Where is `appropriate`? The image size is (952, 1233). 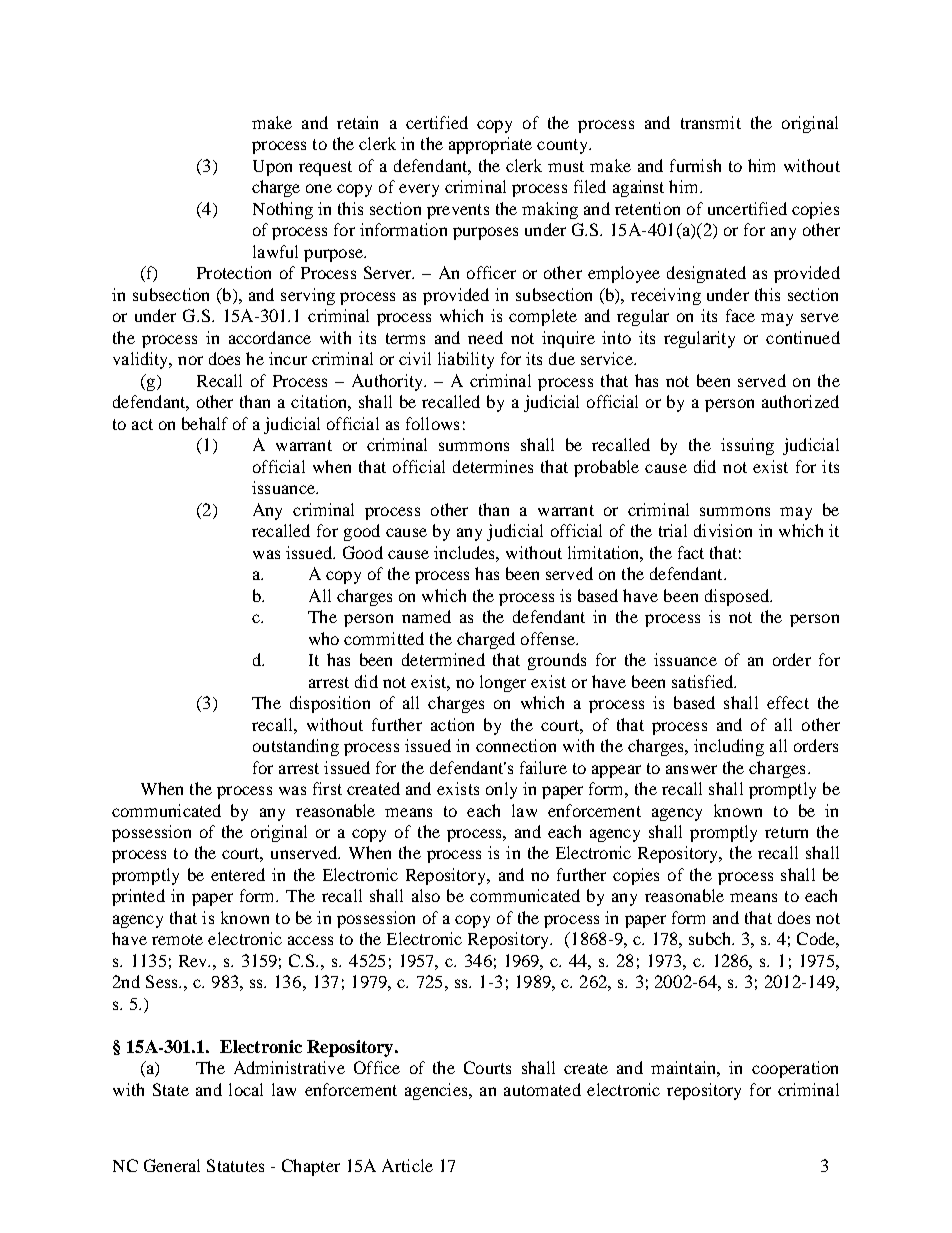
appropriate is located at coordinates (490, 145).
